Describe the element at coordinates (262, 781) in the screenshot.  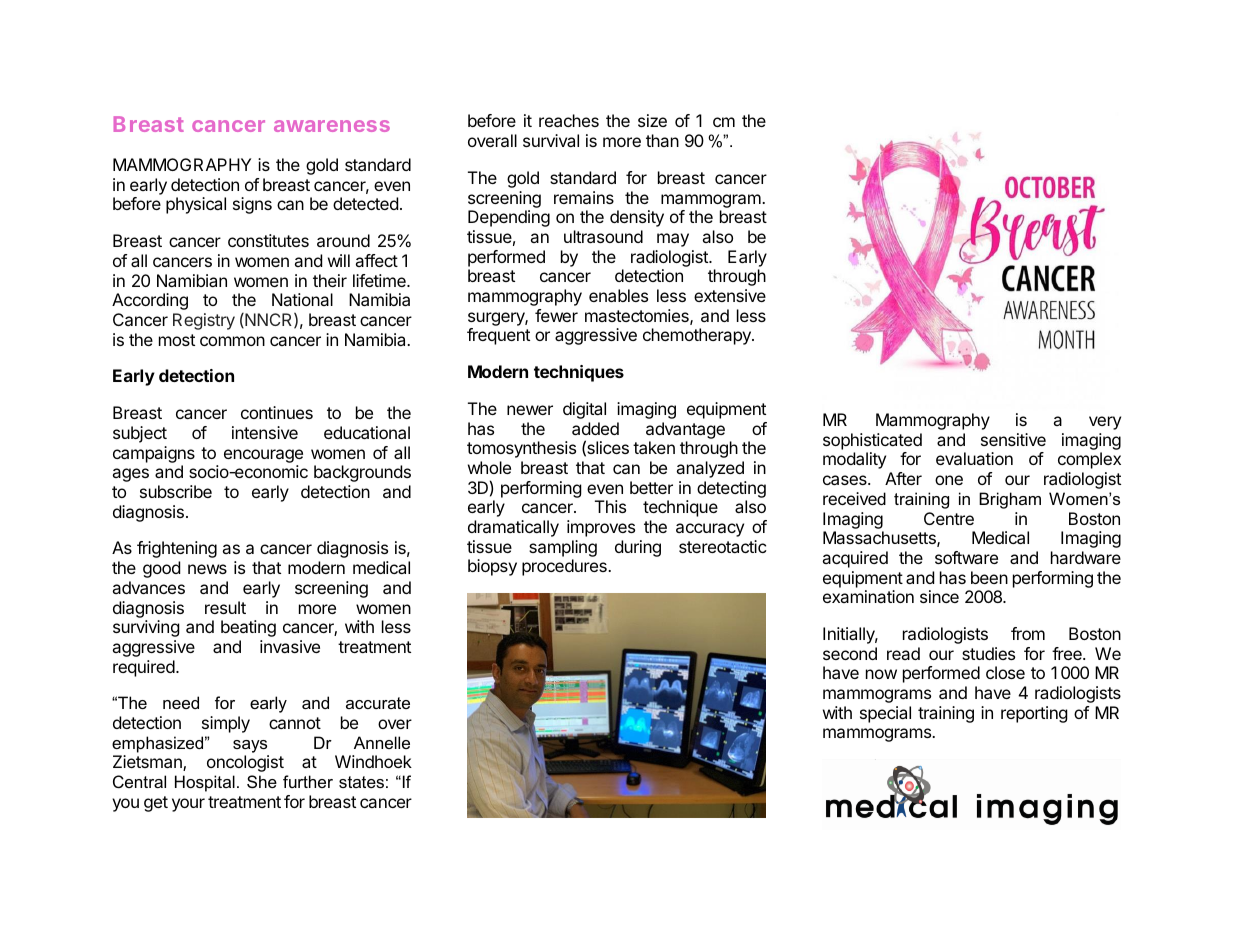
I see `She` at that location.
